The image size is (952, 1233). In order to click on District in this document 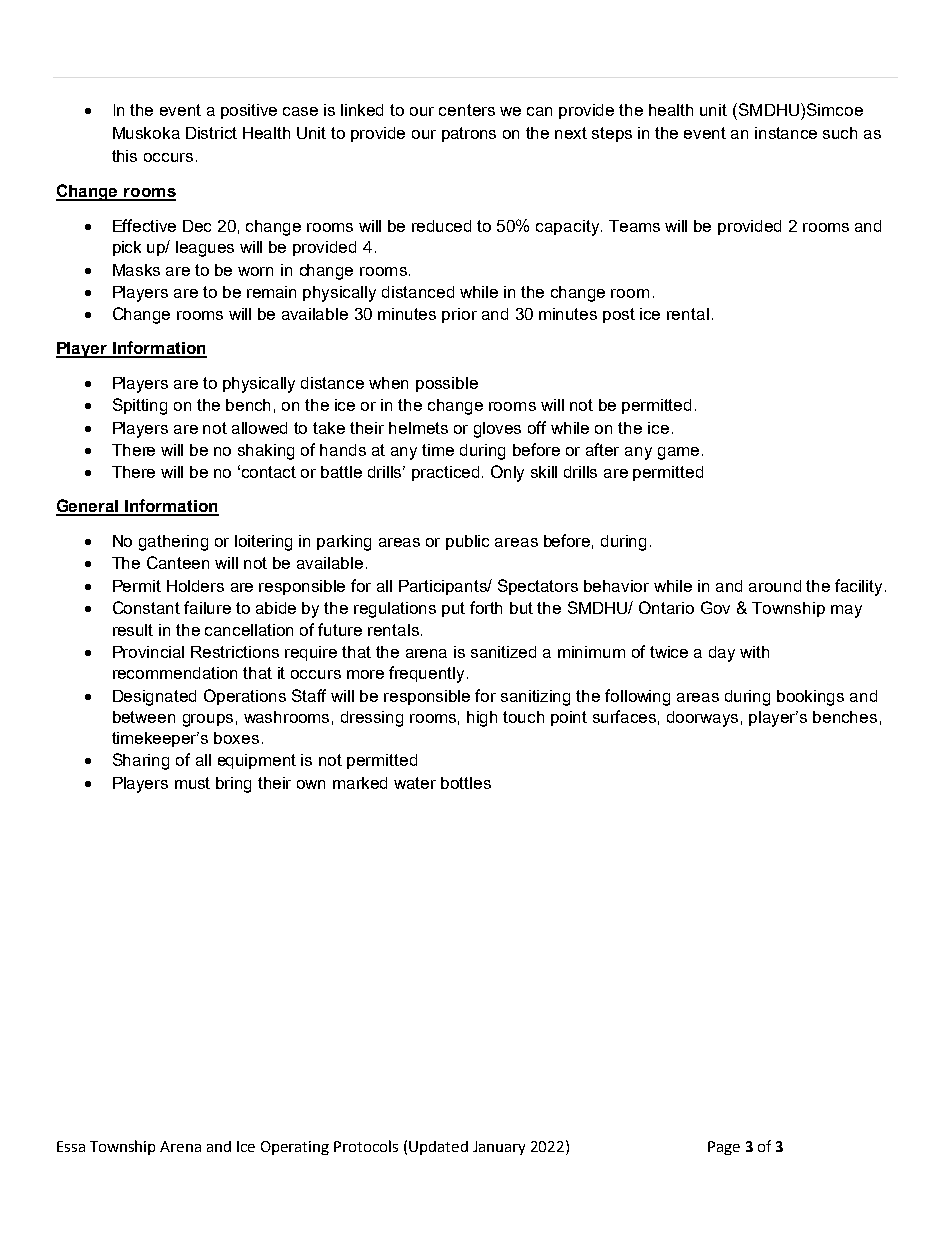, I will do `click(211, 133)`.
